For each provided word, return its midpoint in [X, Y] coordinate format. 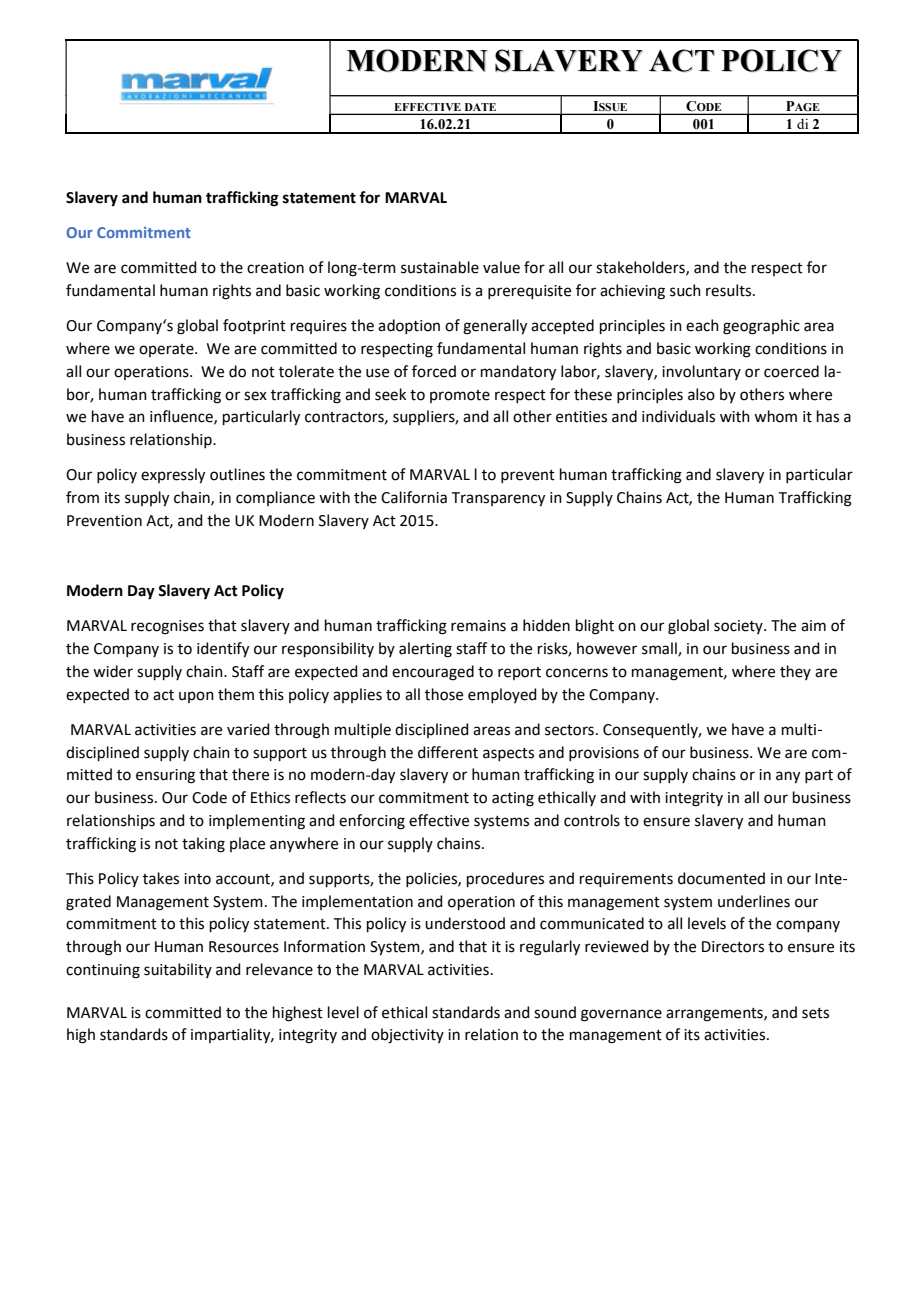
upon [196, 697]
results [730, 290]
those [444, 694]
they [795, 672]
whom [775, 416]
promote [460, 396]
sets [815, 1013]
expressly [173, 476]
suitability [178, 970]
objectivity [407, 1036]
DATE [480, 107]
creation [275, 268]
